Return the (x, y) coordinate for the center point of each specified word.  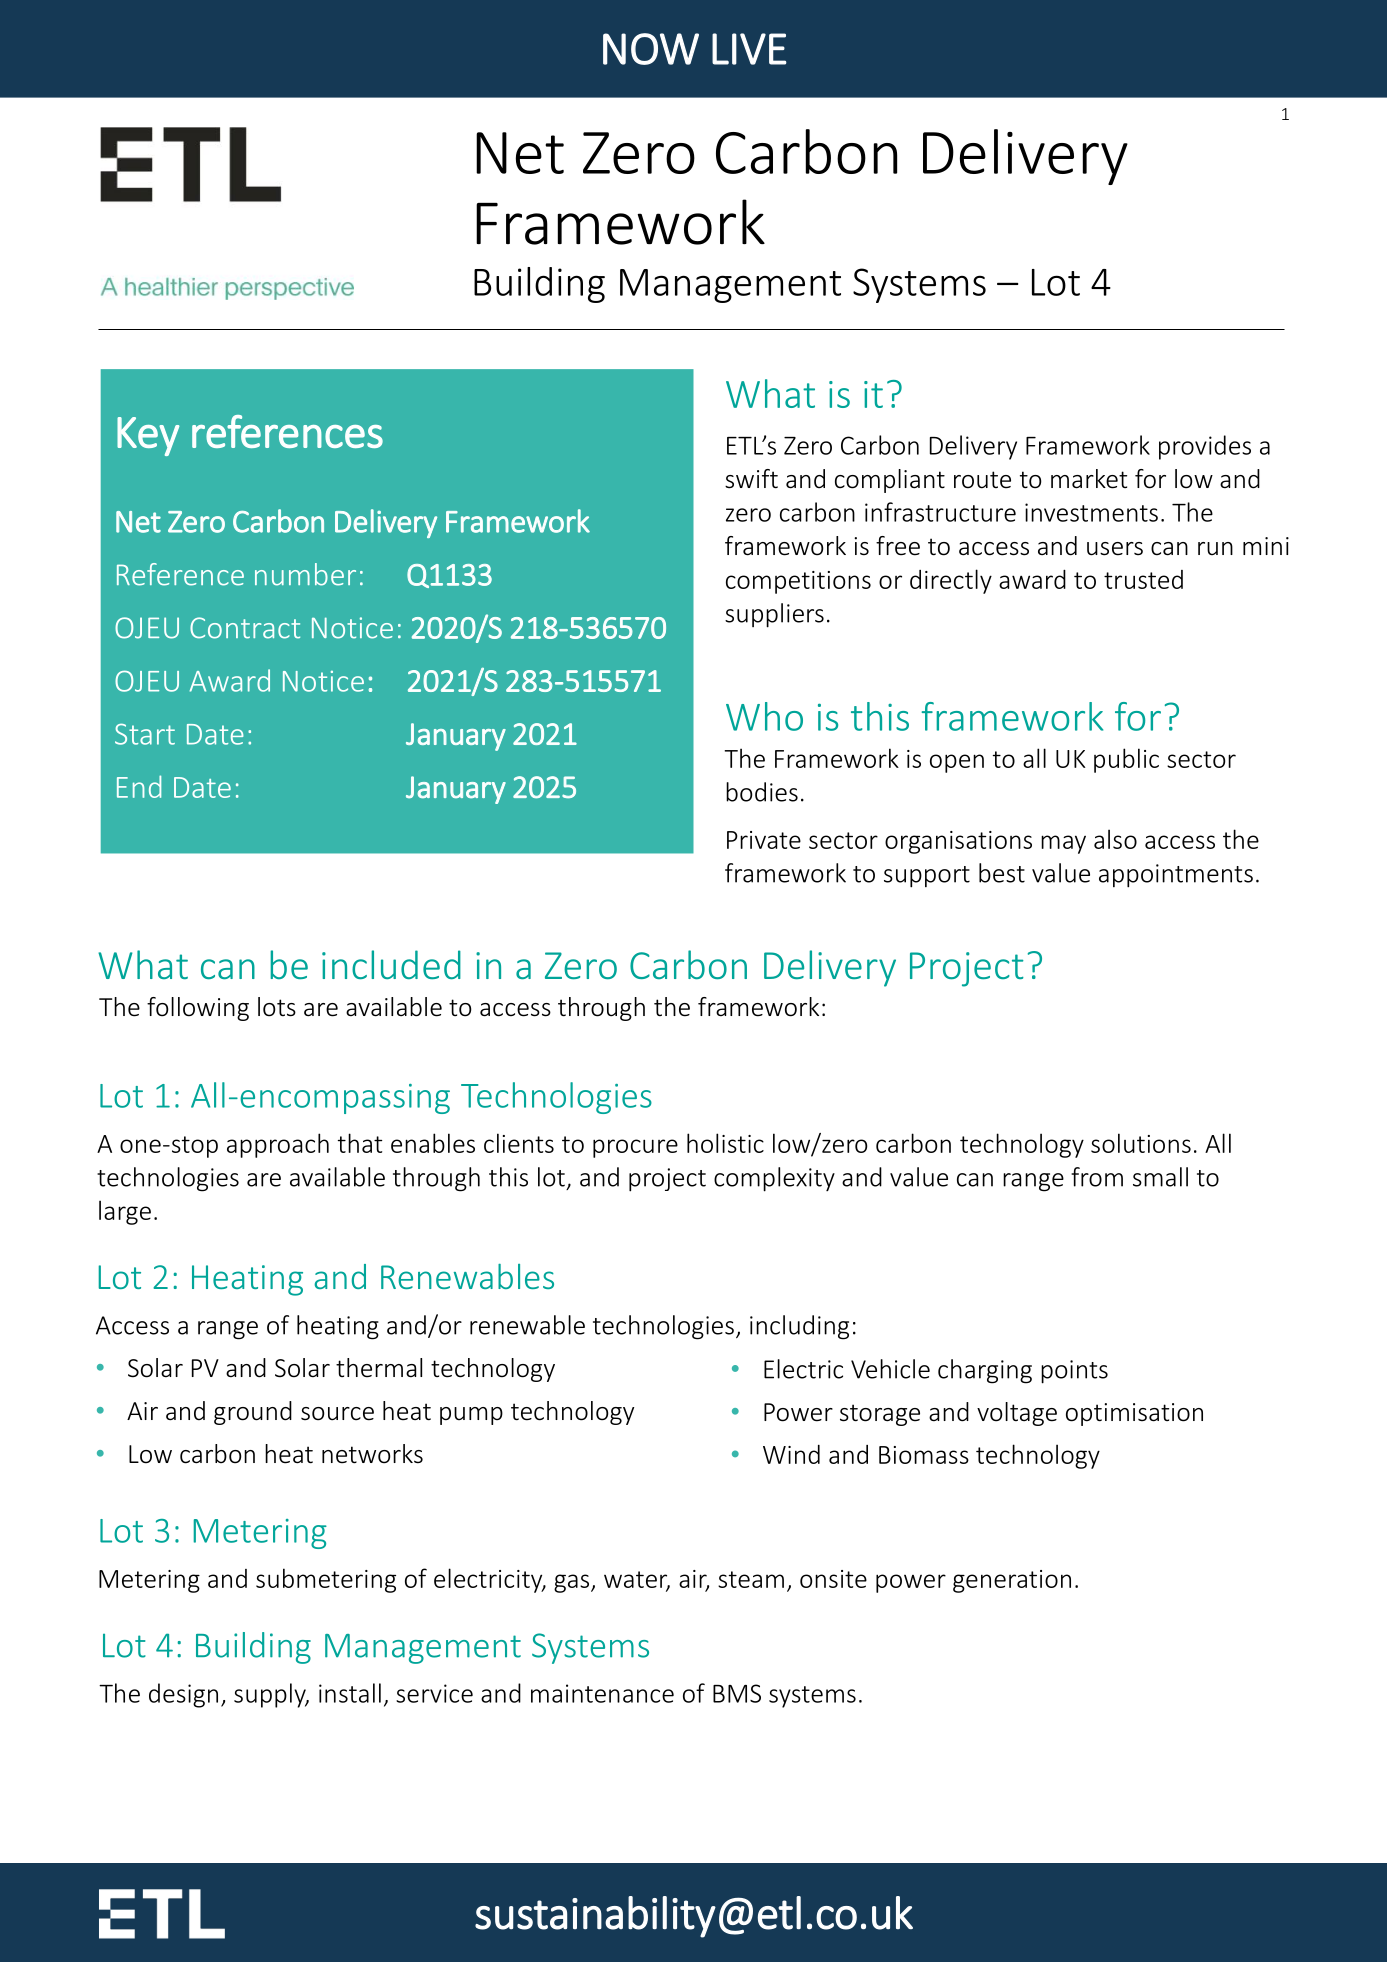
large (125, 1212)
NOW (651, 49)
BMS (737, 1693)
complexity (774, 1179)
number (305, 574)
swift (751, 479)
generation (1012, 1581)
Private (764, 840)
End (139, 786)
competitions (798, 582)
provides (1205, 447)
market (1089, 479)
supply (271, 1695)
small (1160, 1177)
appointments (1176, 876)
